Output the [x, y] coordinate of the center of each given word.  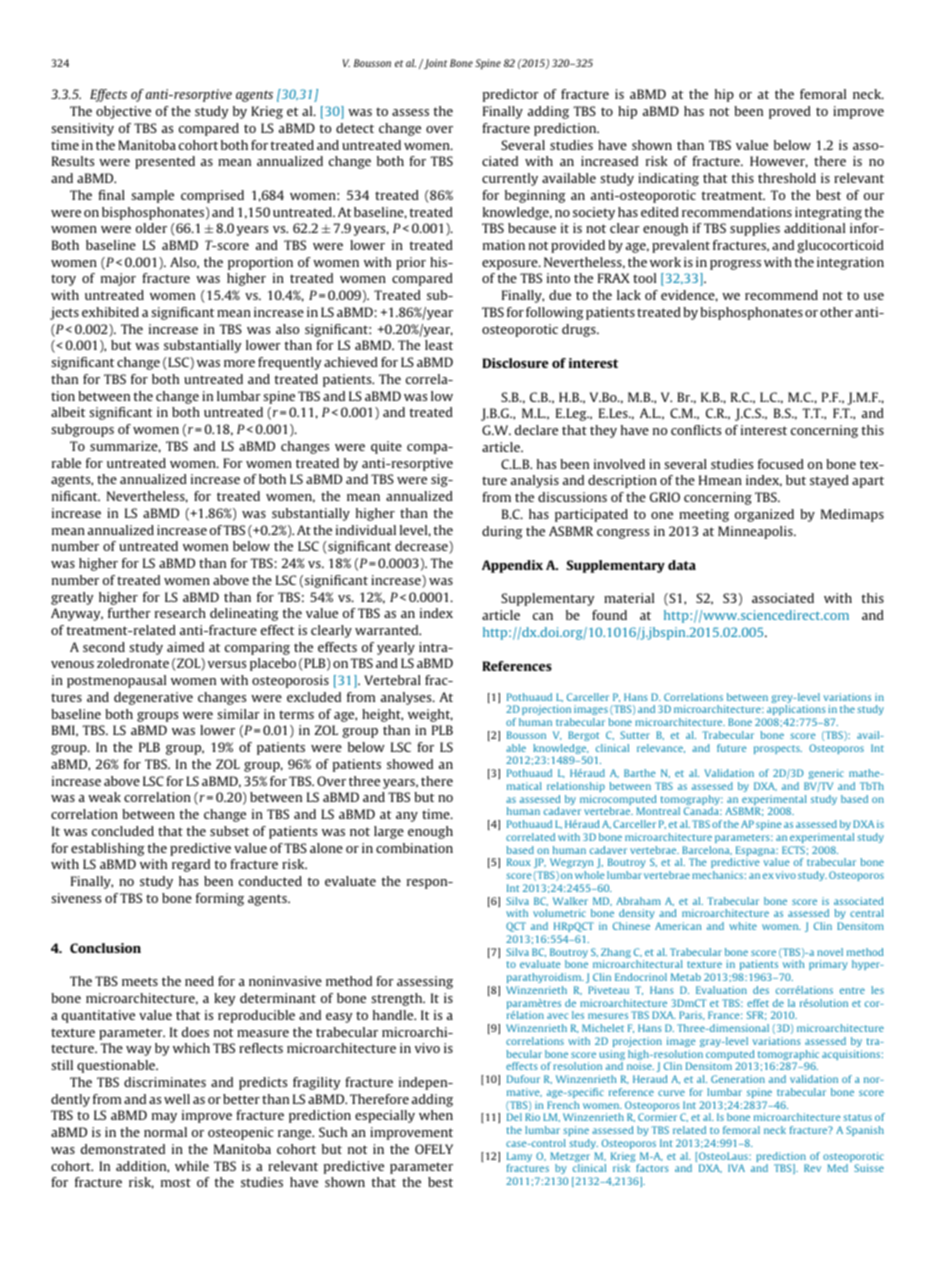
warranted [388, 630]
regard [191, 865]
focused [781, 464]
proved [790, 112]
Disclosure [515, 363]
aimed [185, 647]
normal [165, 1132]
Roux [519, 862]
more [239, 363]
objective [123, 112]
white [743, 926]
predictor [511, 95]
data [682, 565]
